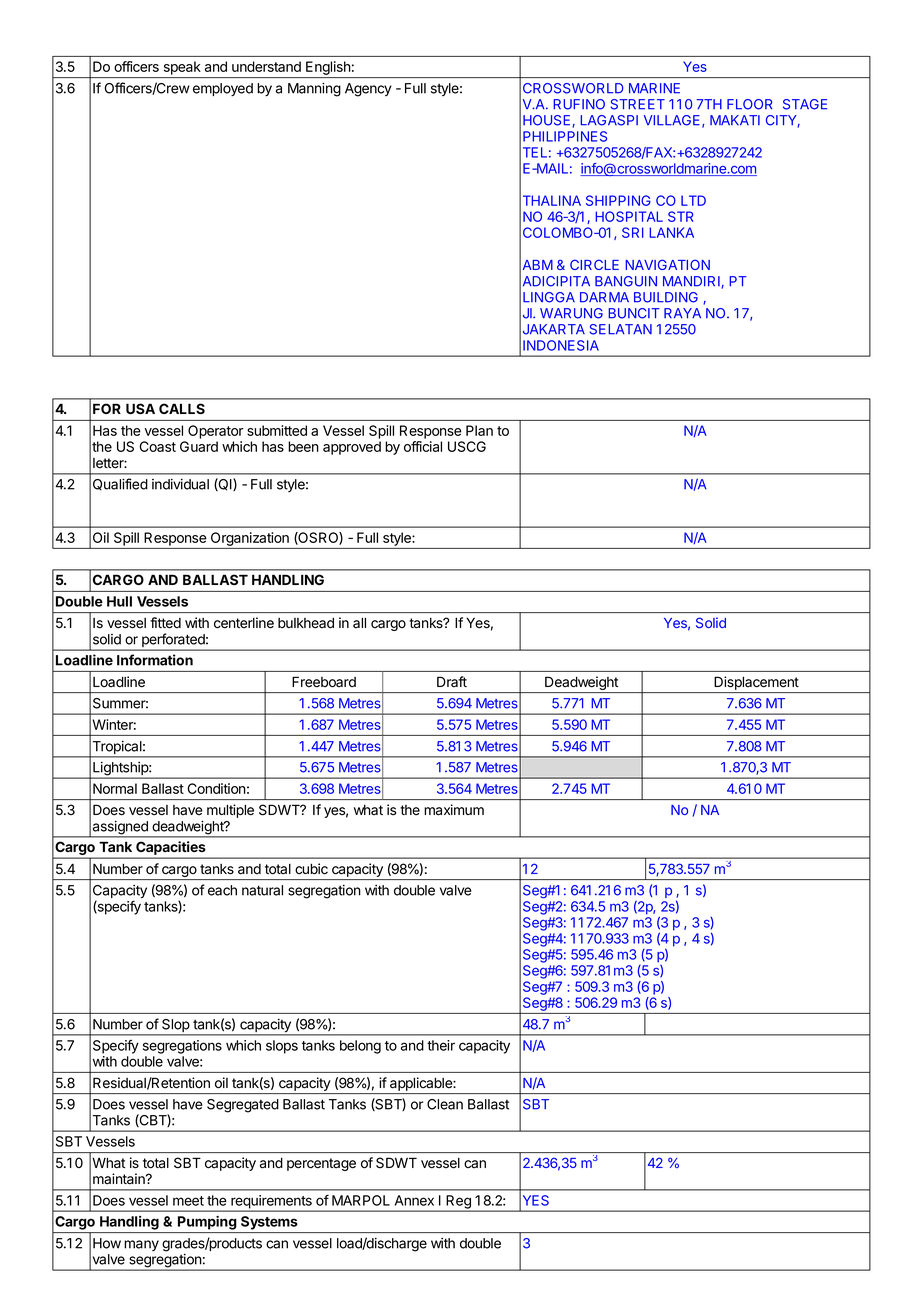  I want to click on RAYA, so click(682, 313).
